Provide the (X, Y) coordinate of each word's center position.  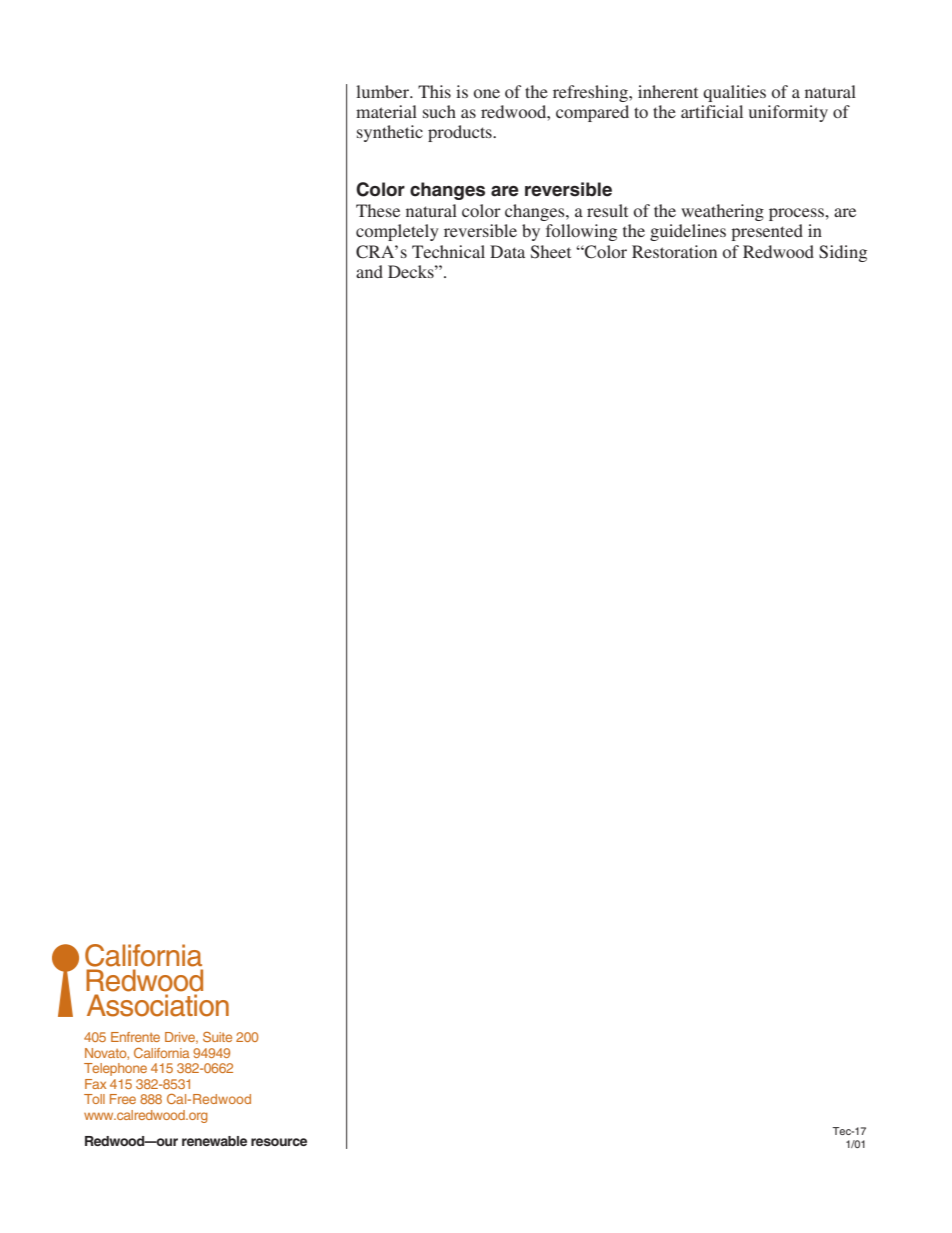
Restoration (674, 251)
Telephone (115, 1069)
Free (123, 1099)
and (369, 271)
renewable (214, 1141)
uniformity (788, 113)
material (386, 111)
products (461, 133)
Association (158, 1005)
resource (279, 1142)
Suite (217, 1037)
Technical (448, 251)
